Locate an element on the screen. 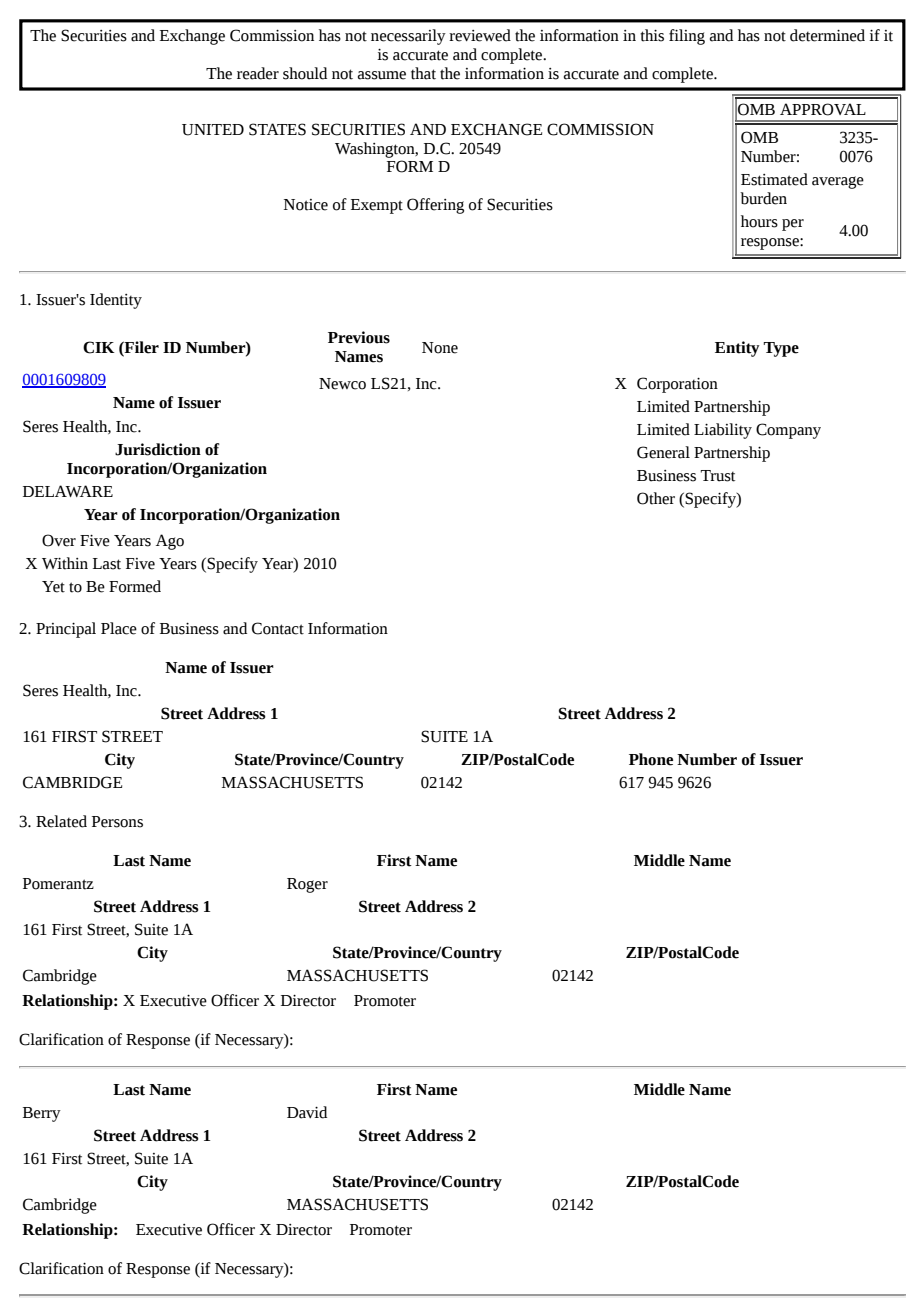 The image size is (924, 1308). UNITED is located at coordinates (213, 130).
